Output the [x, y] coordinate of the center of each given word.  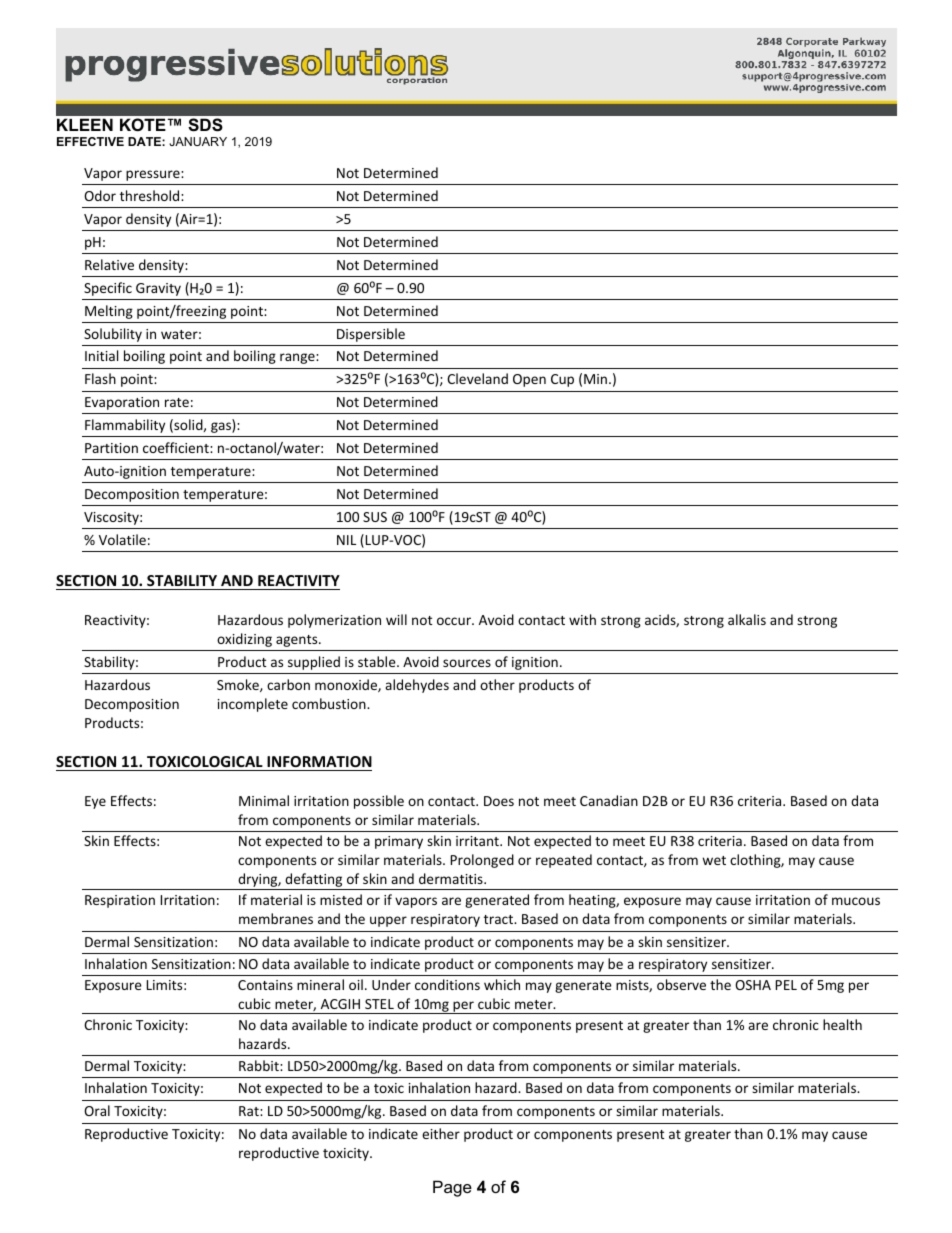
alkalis [747, 619]
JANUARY [198, 141]
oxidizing [244, 640]
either [441, 1133]
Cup [562, 380]
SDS [205, 125]
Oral [97, 1110]
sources [467, 663]
